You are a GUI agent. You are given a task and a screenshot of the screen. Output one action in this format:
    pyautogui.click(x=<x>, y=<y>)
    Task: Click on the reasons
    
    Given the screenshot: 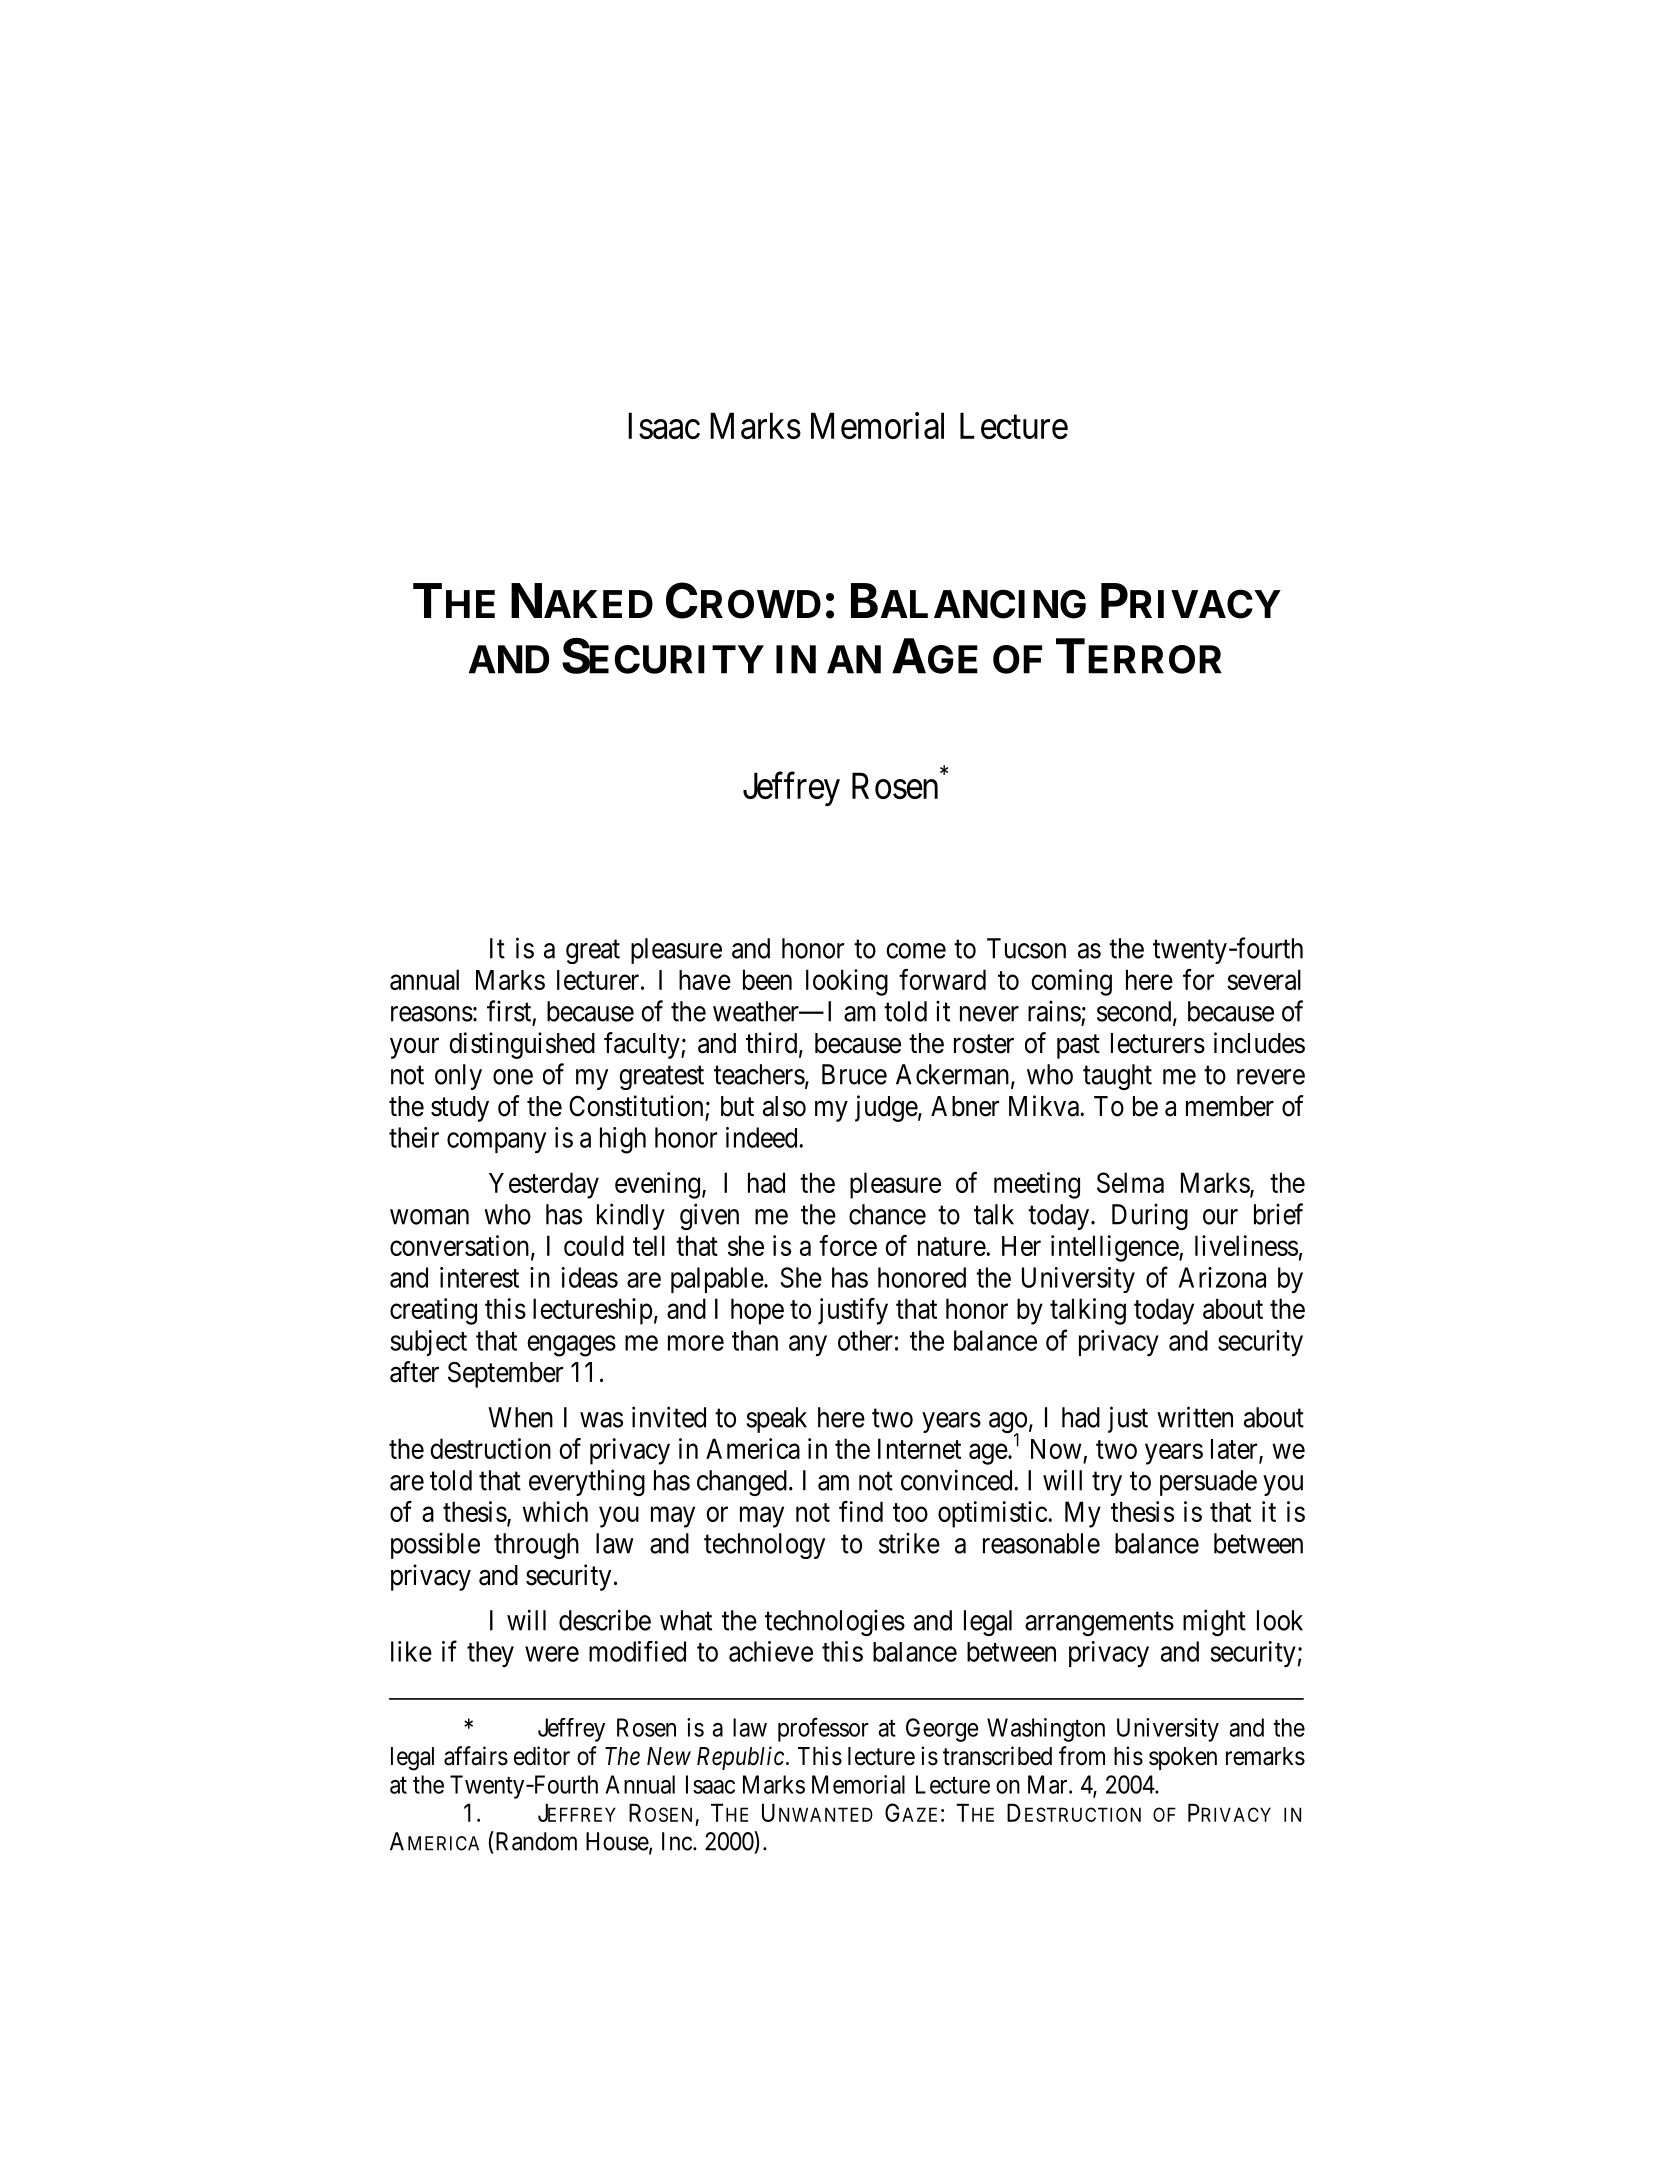 What is the action you would take?
    pyautogui.click(x=432, y=1014)
